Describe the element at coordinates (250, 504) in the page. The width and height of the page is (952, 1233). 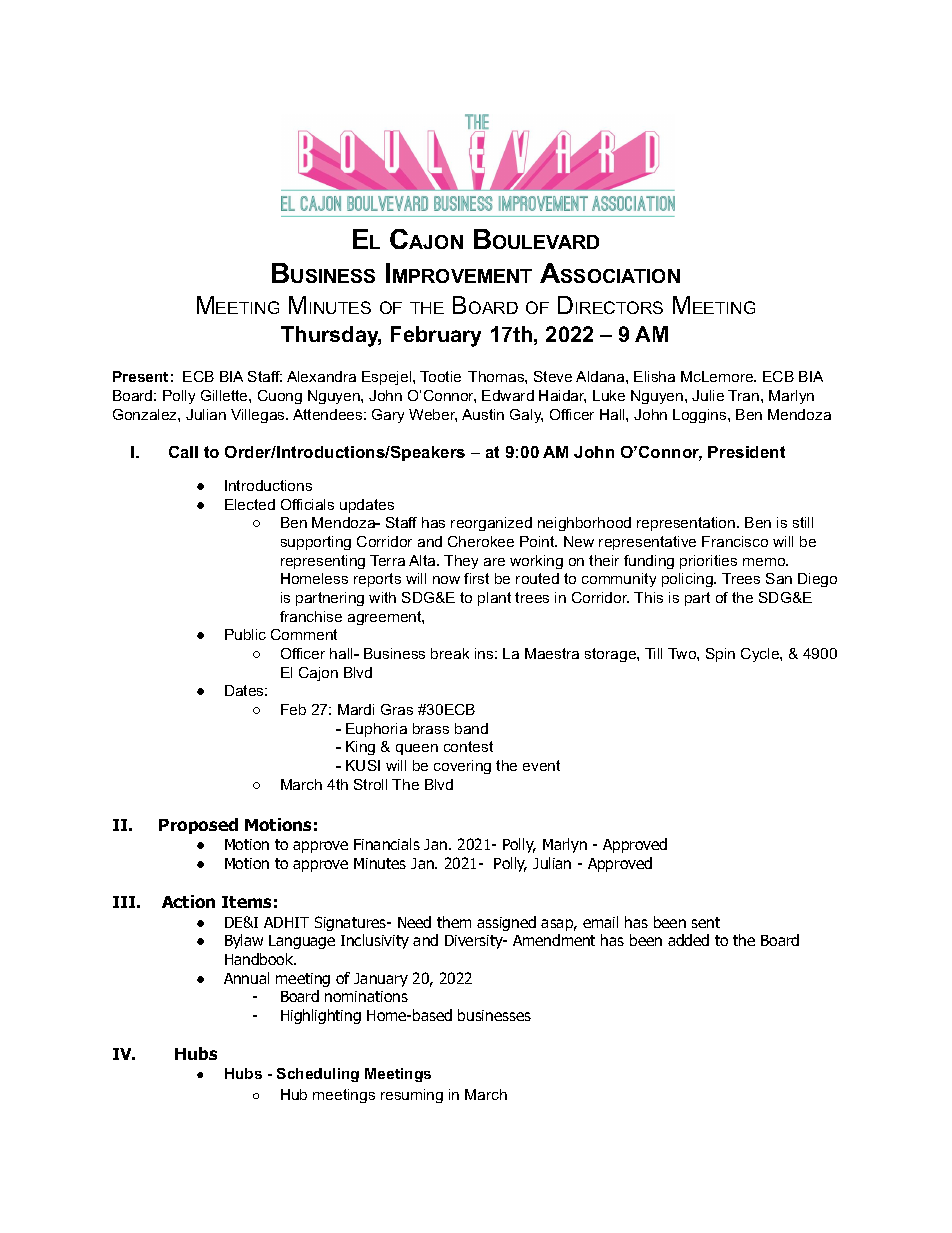
I see `Elected` at that location.
